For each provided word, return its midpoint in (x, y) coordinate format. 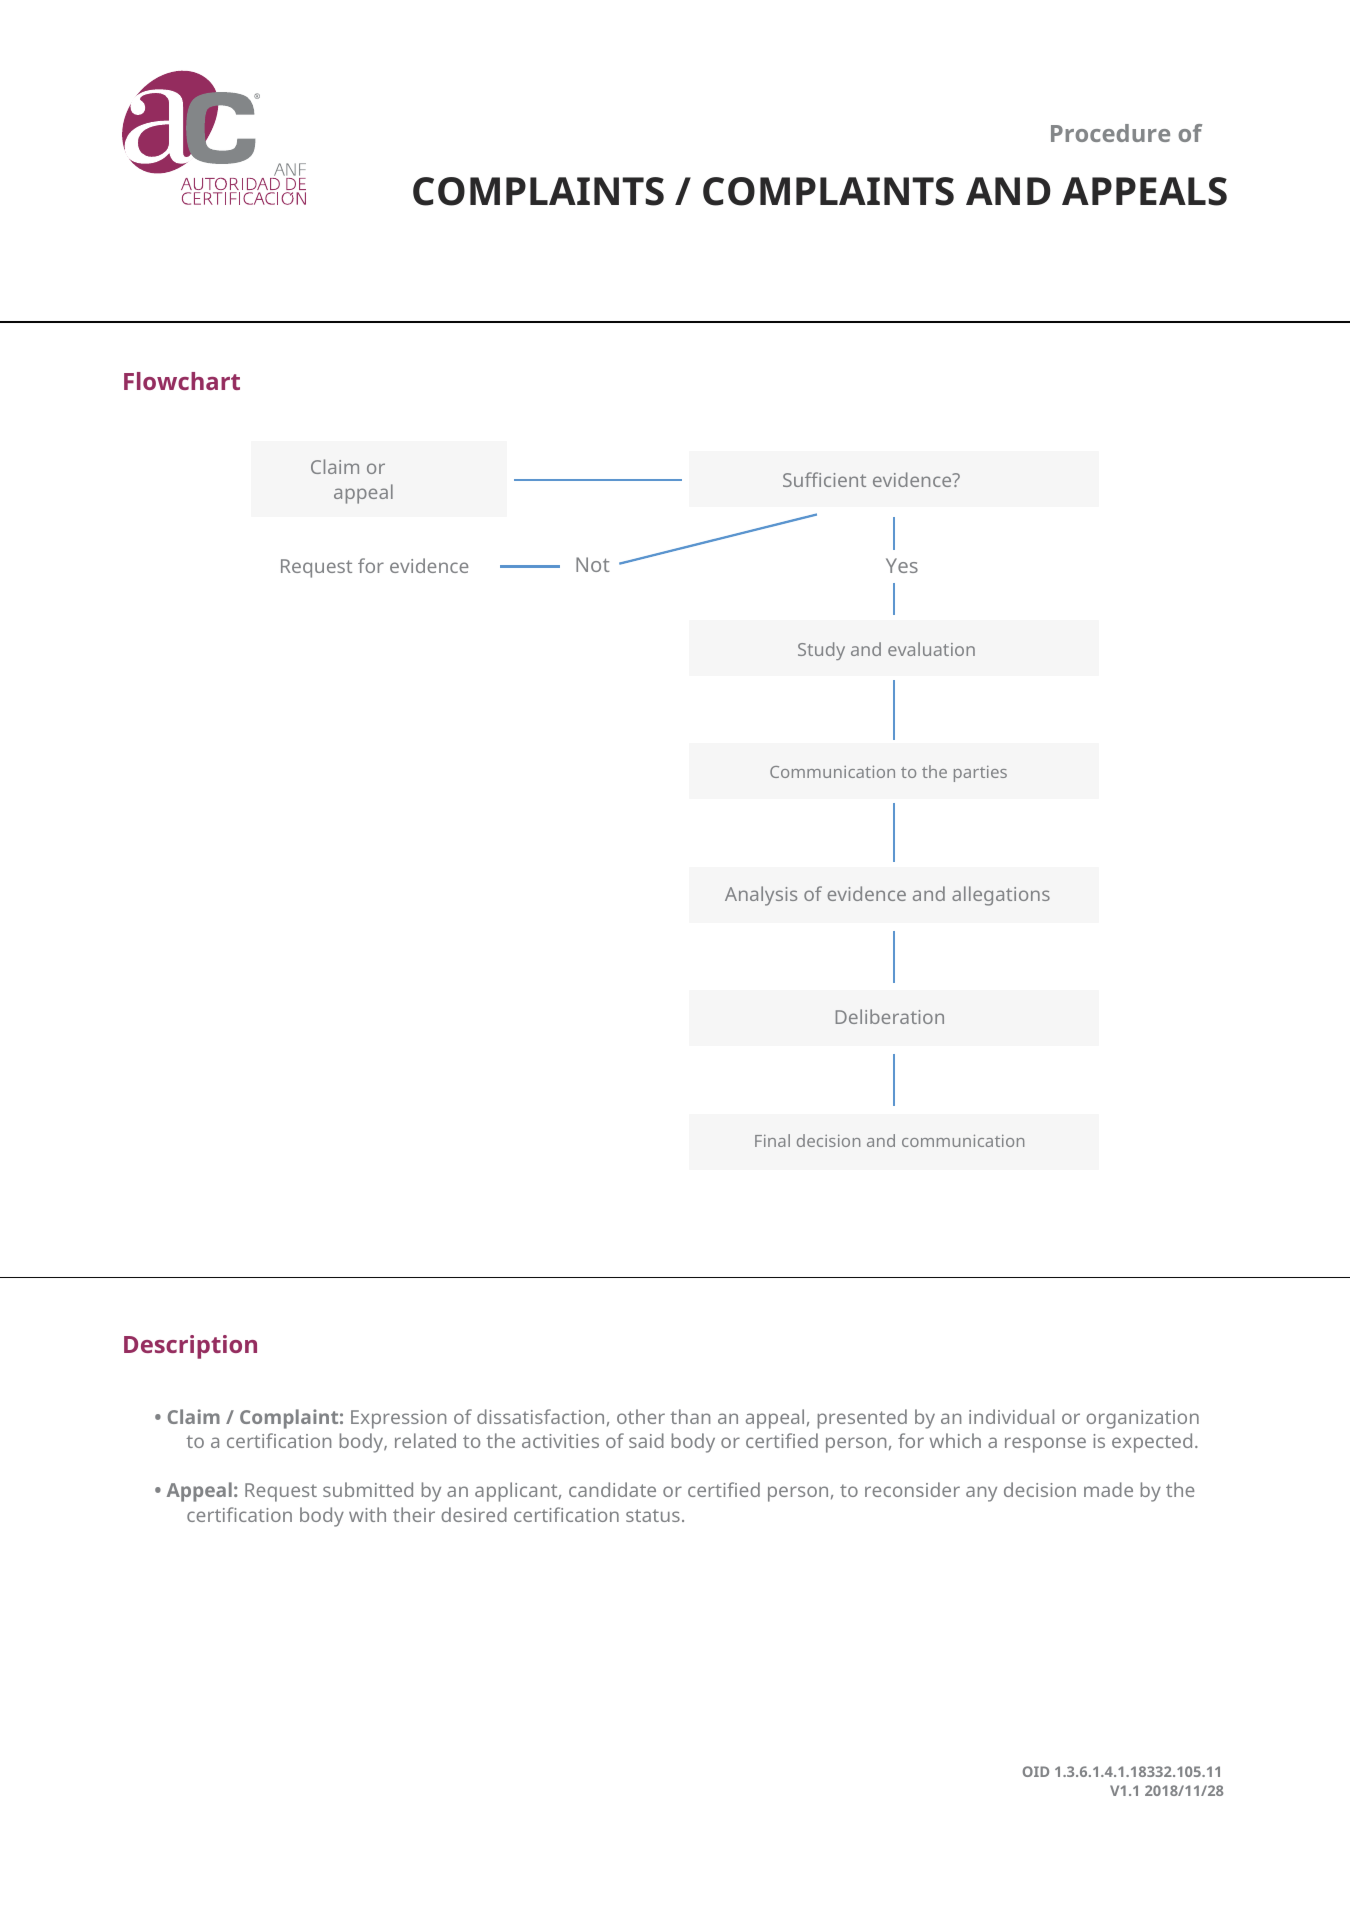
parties (980, 774)
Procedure (1110, 133)
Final (772, 1140)
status (653, 1515)
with (367, 1514)
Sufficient (824, 479)
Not (593, 564)
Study (821, 651)
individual (1011, 1416)
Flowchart (182, 381)
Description (190, 1347)
